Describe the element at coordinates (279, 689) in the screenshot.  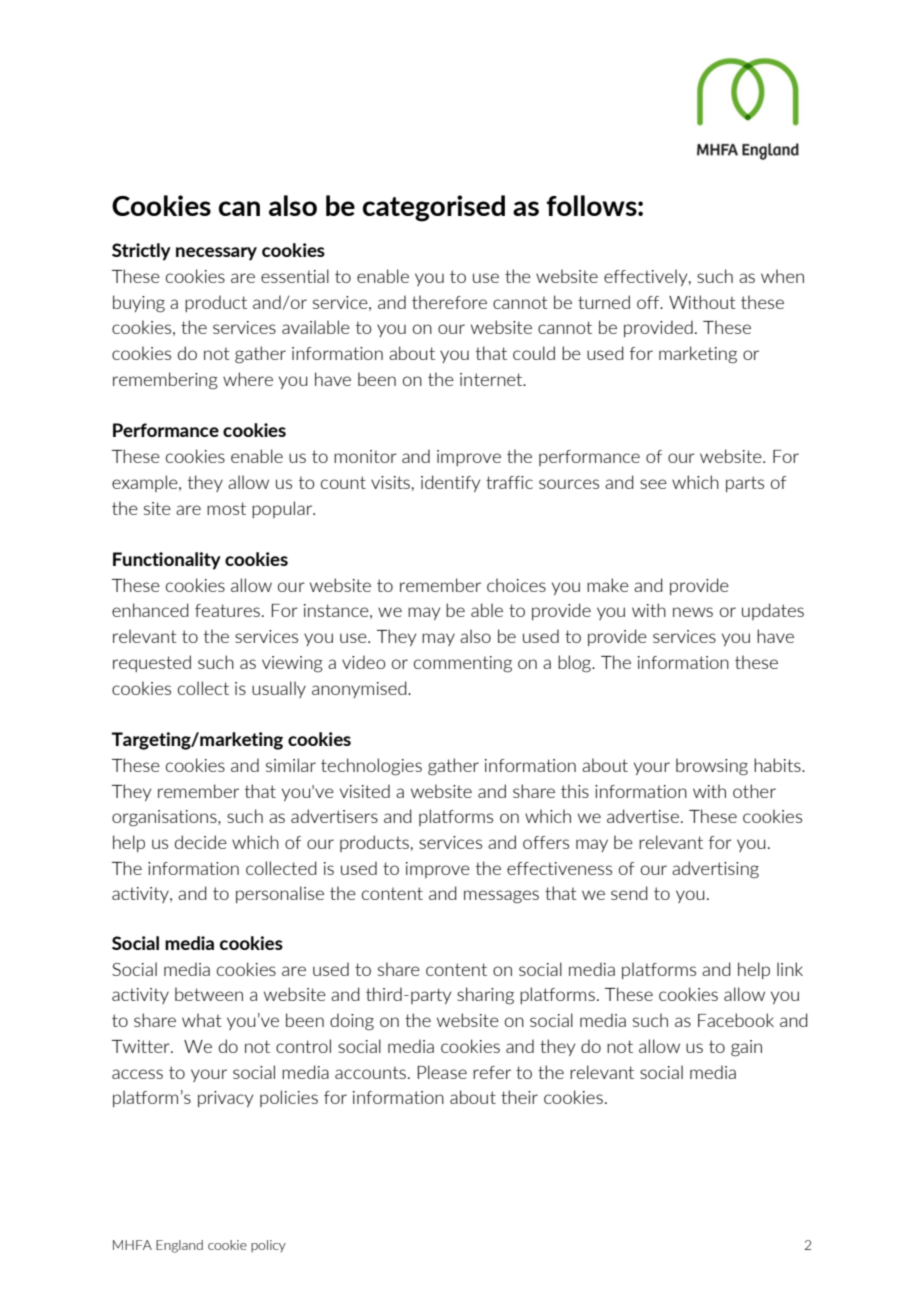
I see `usually` at that location.
